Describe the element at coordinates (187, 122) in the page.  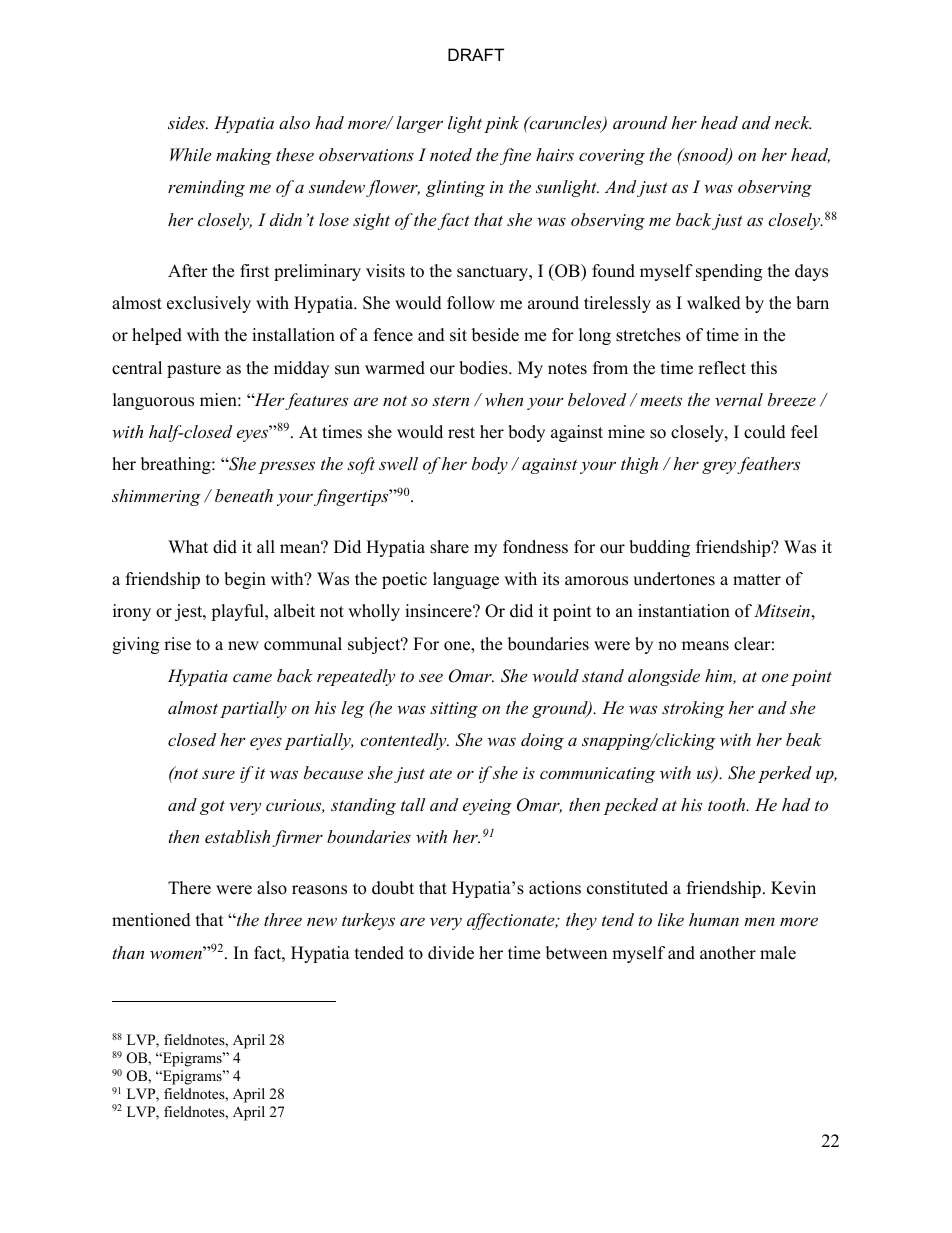
I see `sides` at that location.
